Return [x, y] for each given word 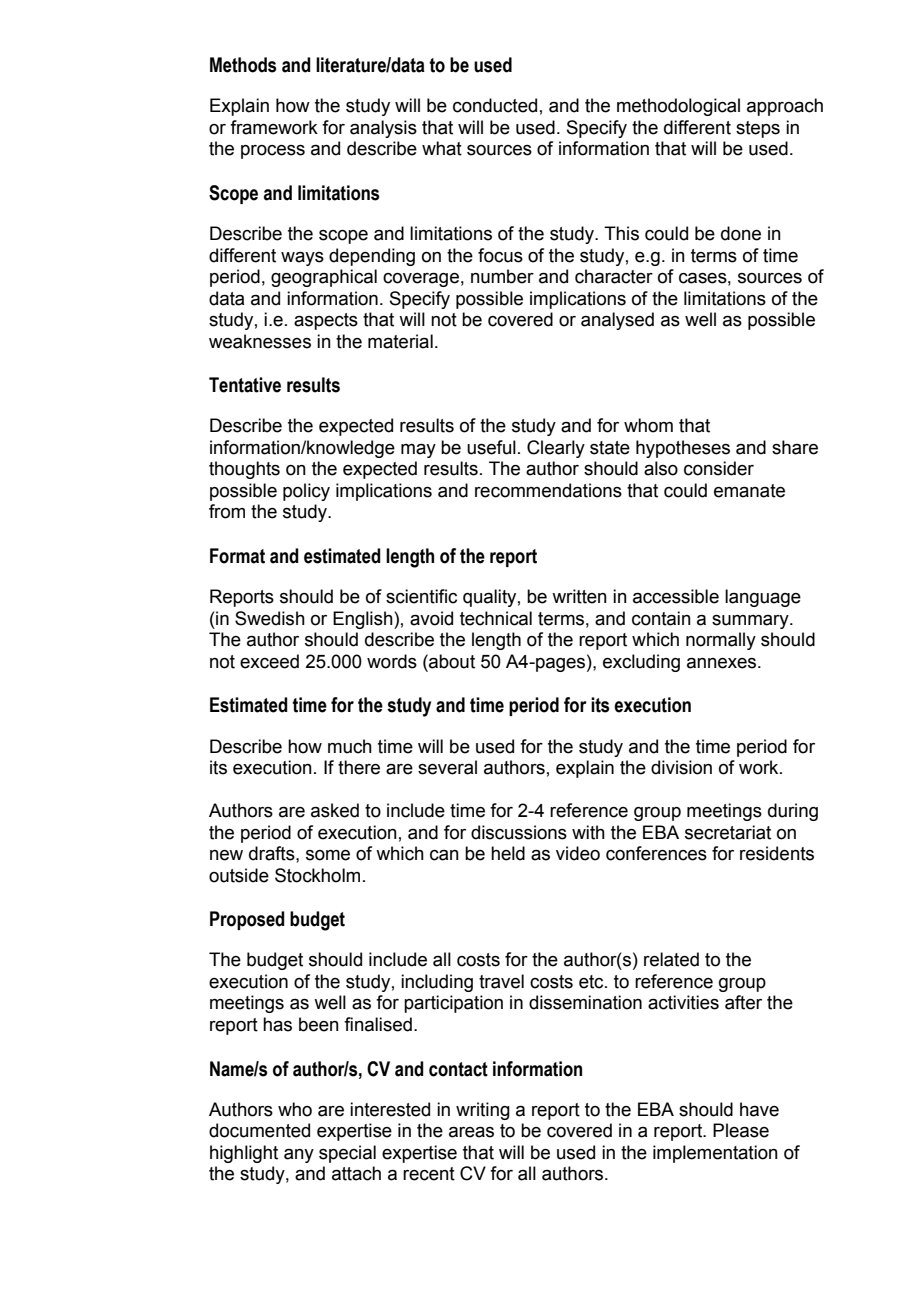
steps [758, 129]
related [671, 959]
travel [501, 981]
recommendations [548, 490]
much [350, 746]
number [502, 276]
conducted [495, 105]
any [299, 1156]
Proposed [247, 920]
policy [306, 492]
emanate [749, 491]
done [741, 233]
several [447, 767]
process [273, 152]
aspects [326, 321]
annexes [723, 663]
